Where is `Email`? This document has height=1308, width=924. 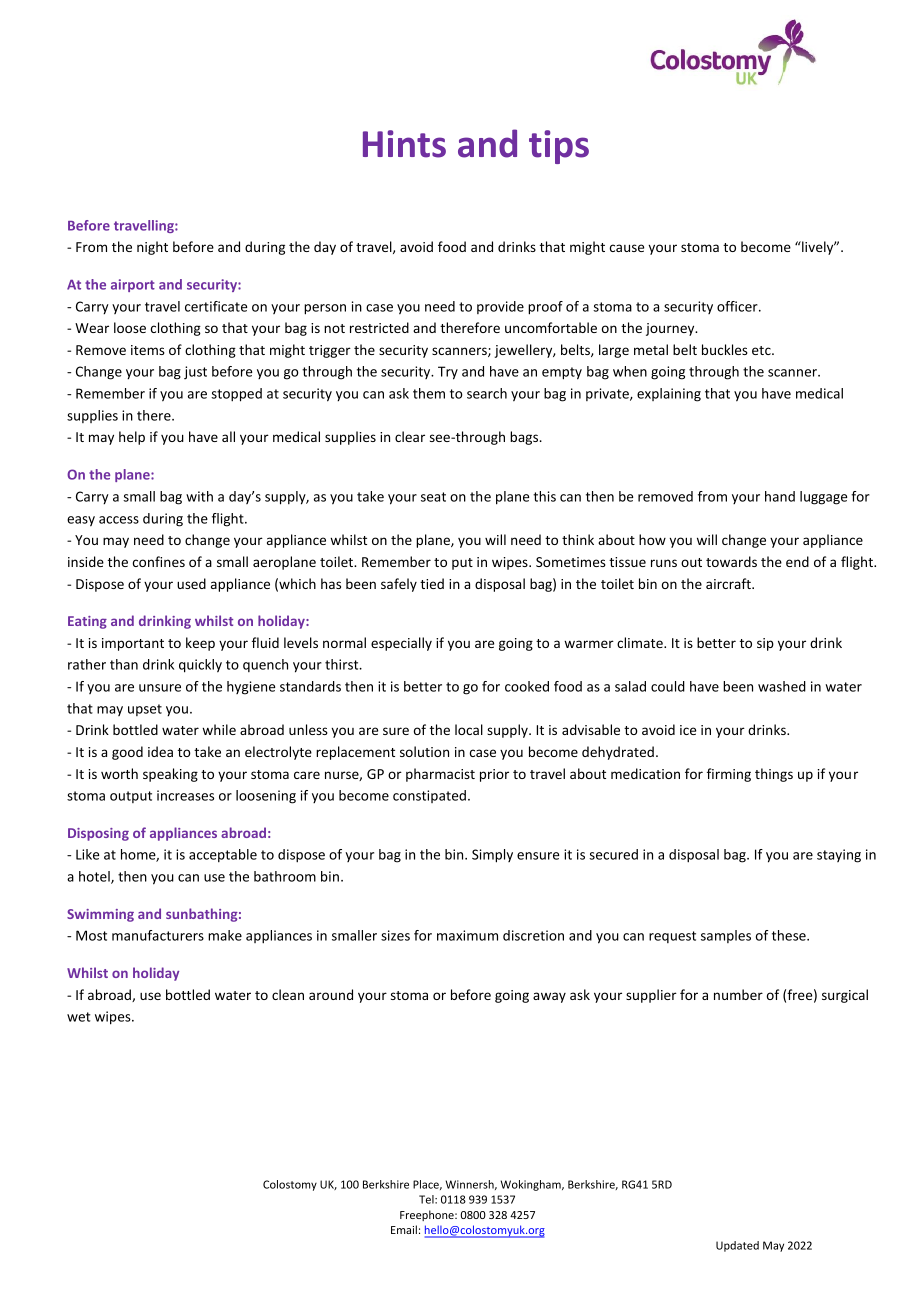 Email is located at coordinates (404, 1229).
